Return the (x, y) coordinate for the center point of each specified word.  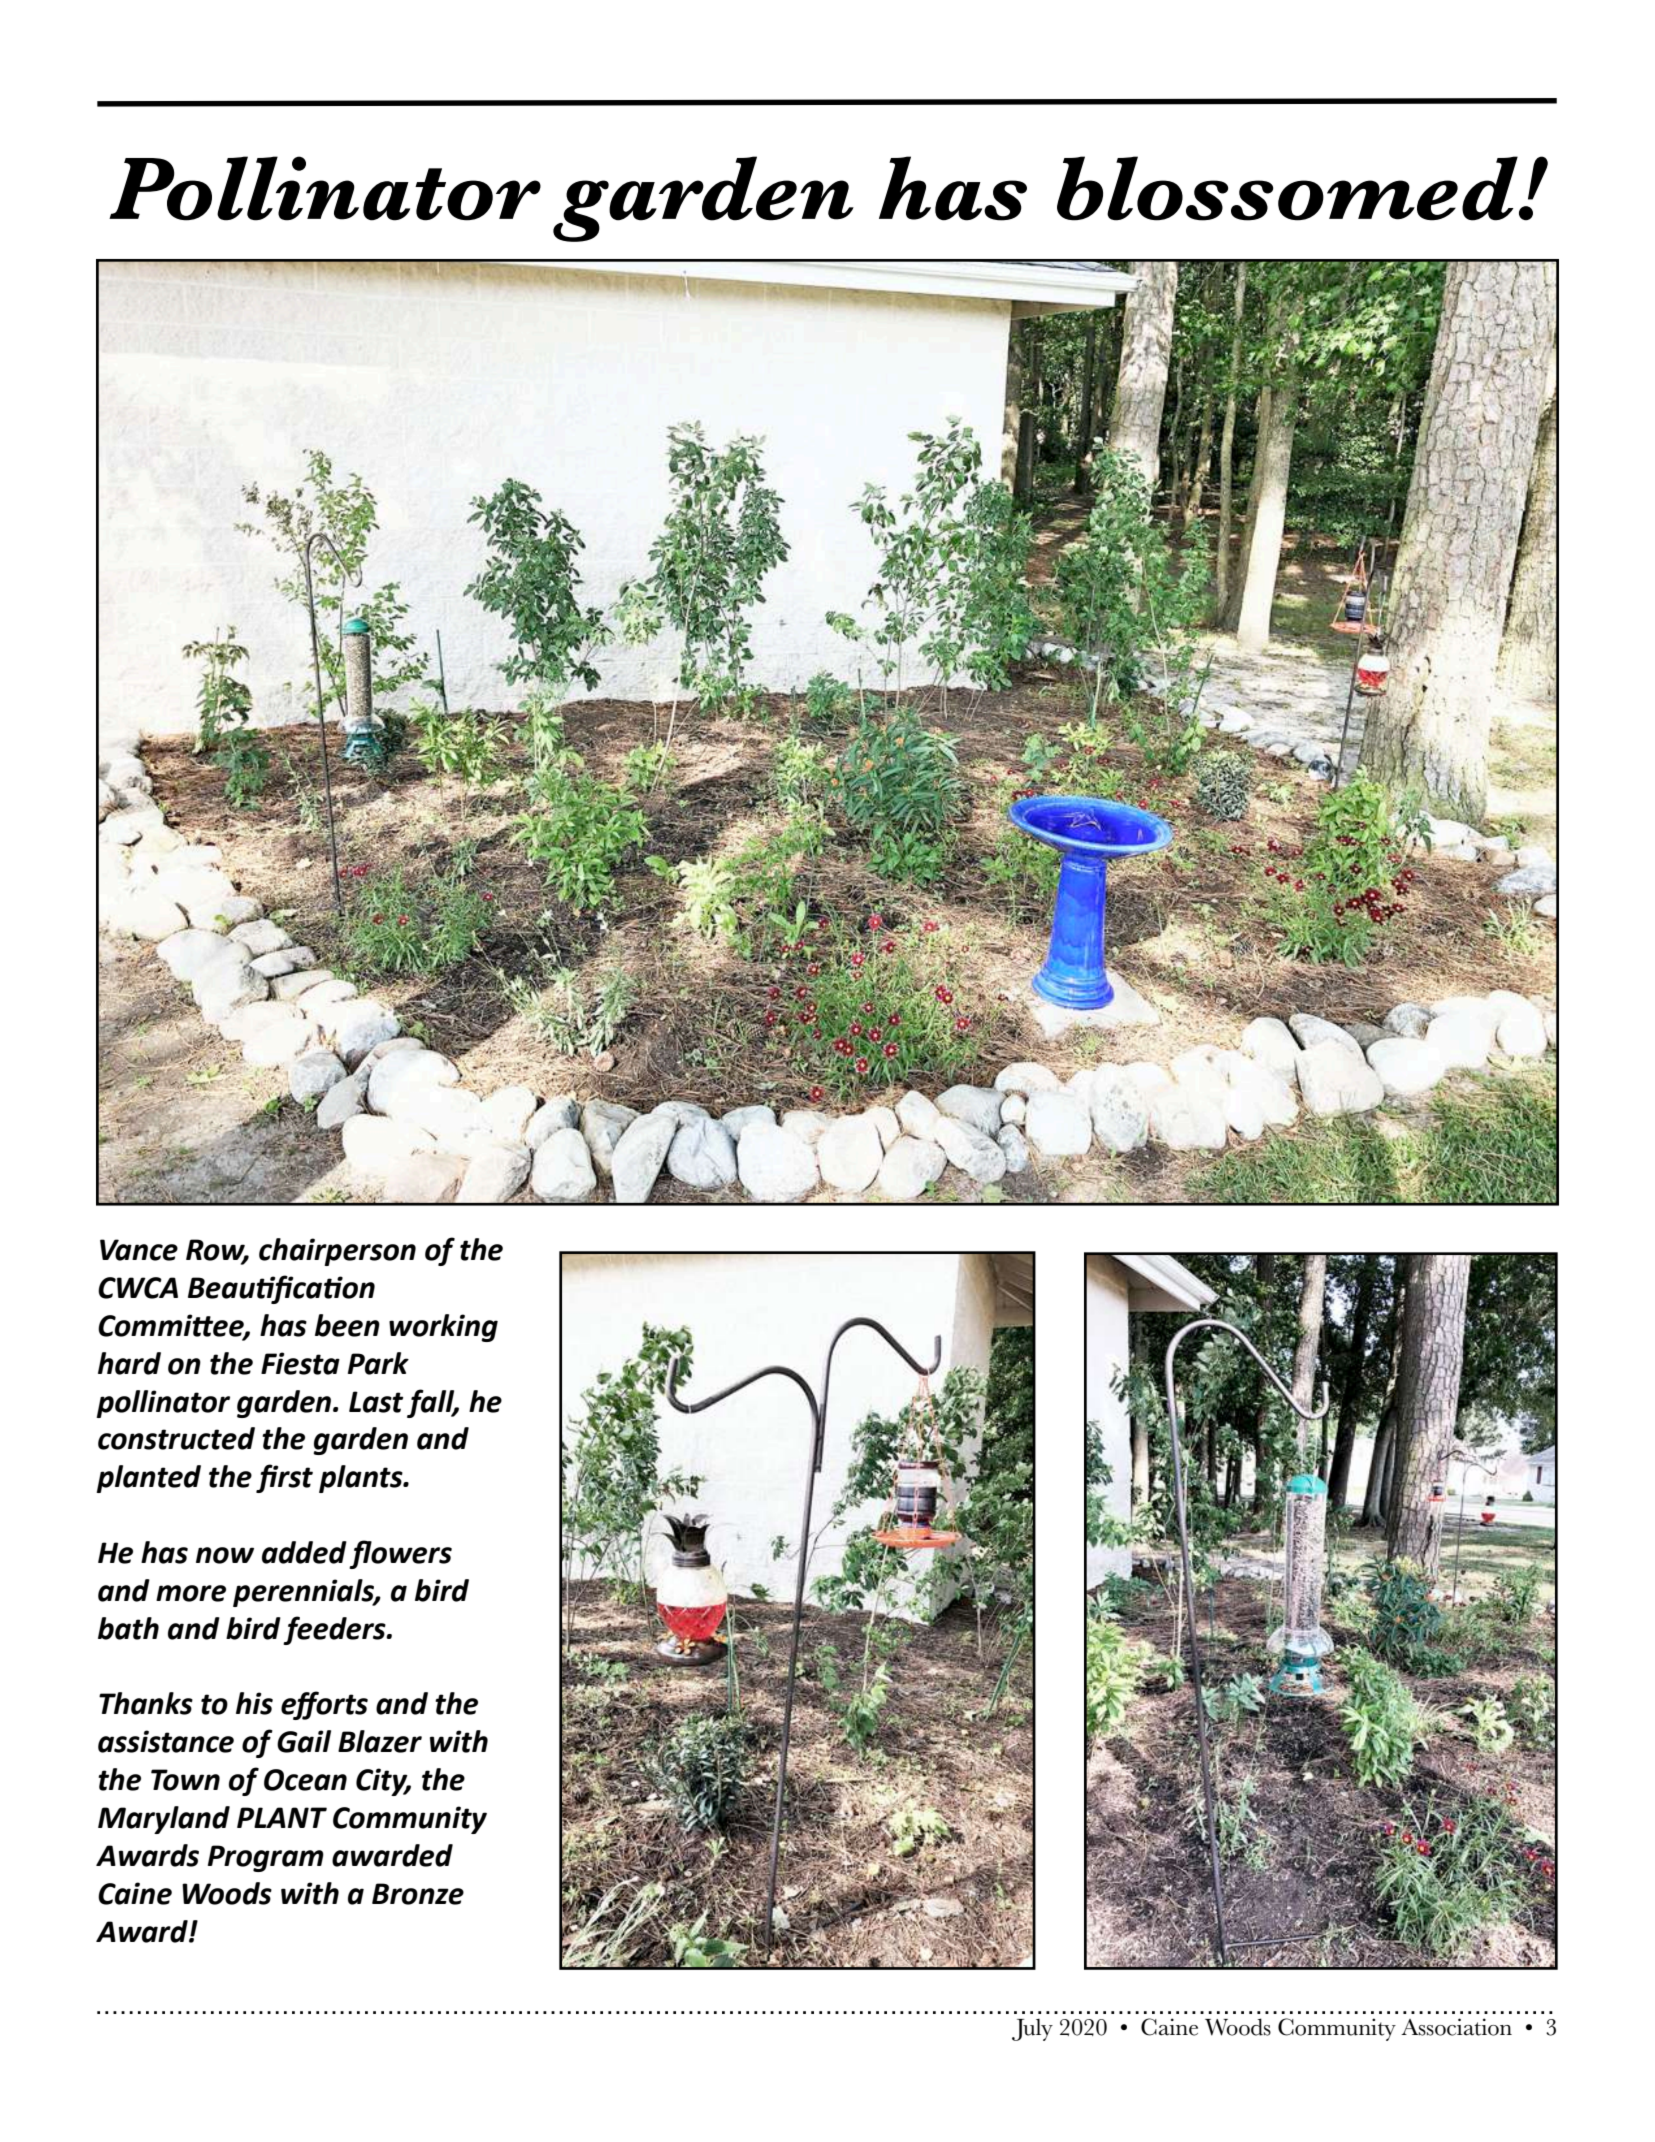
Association (1456, 2027)
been (347, 1325)
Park (378, 1363)
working (443, 1328)
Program (266, 1858)
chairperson (337, 1252)
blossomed (1288, 188)
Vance (139, 1250)
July (1032, 2030)
